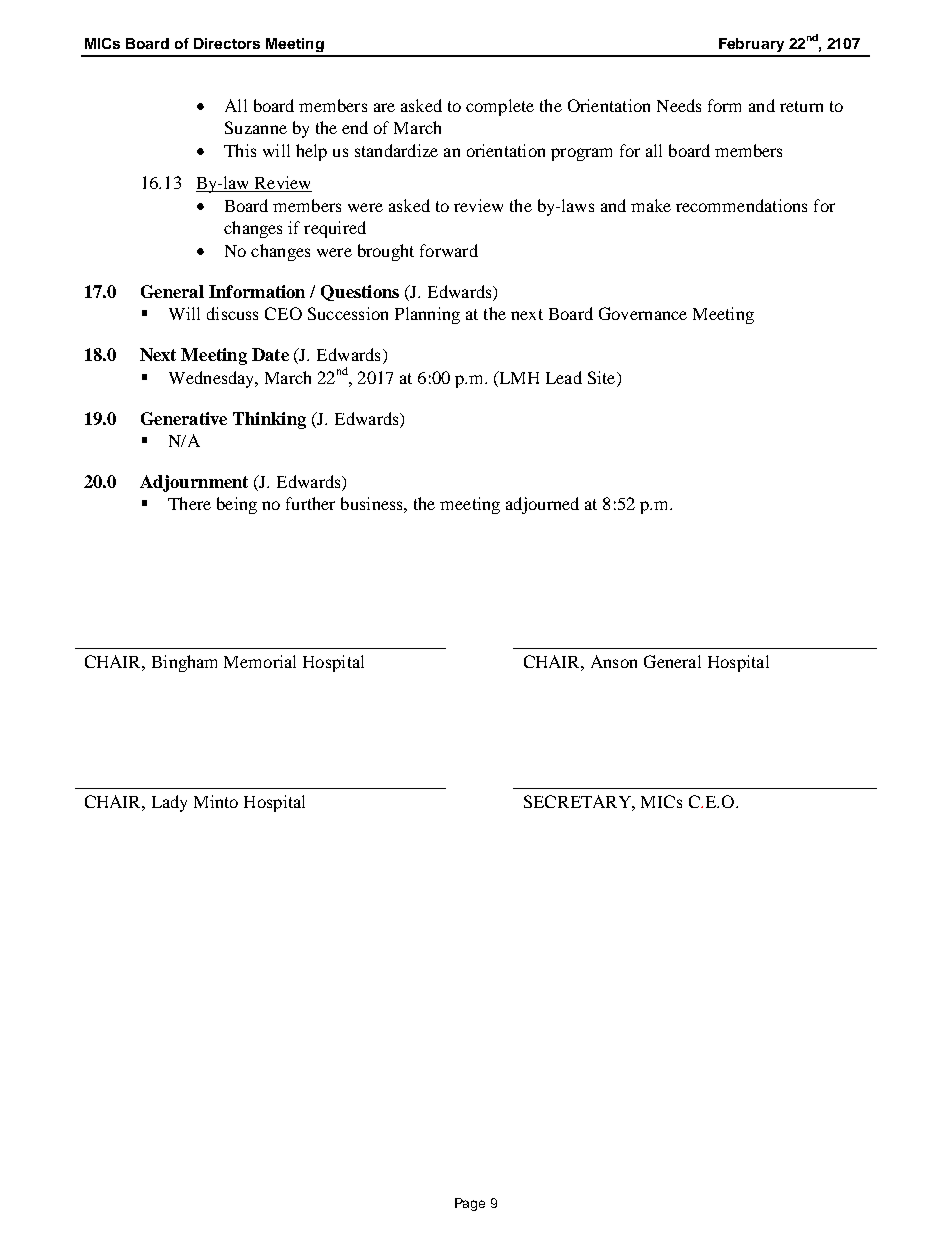  I want to click on further, so click(310, 503).
